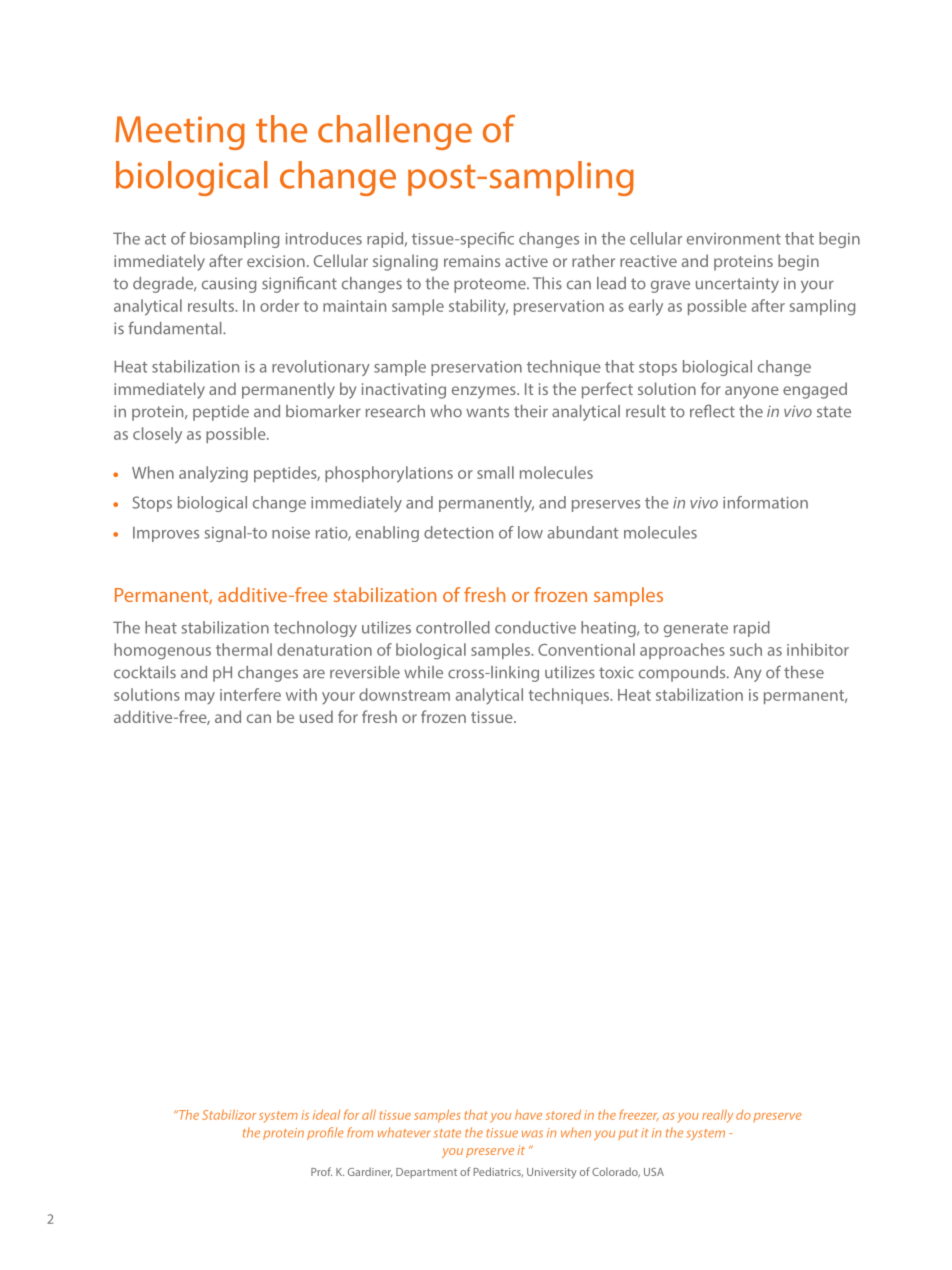  I want to click on may, so click(200, 698).
